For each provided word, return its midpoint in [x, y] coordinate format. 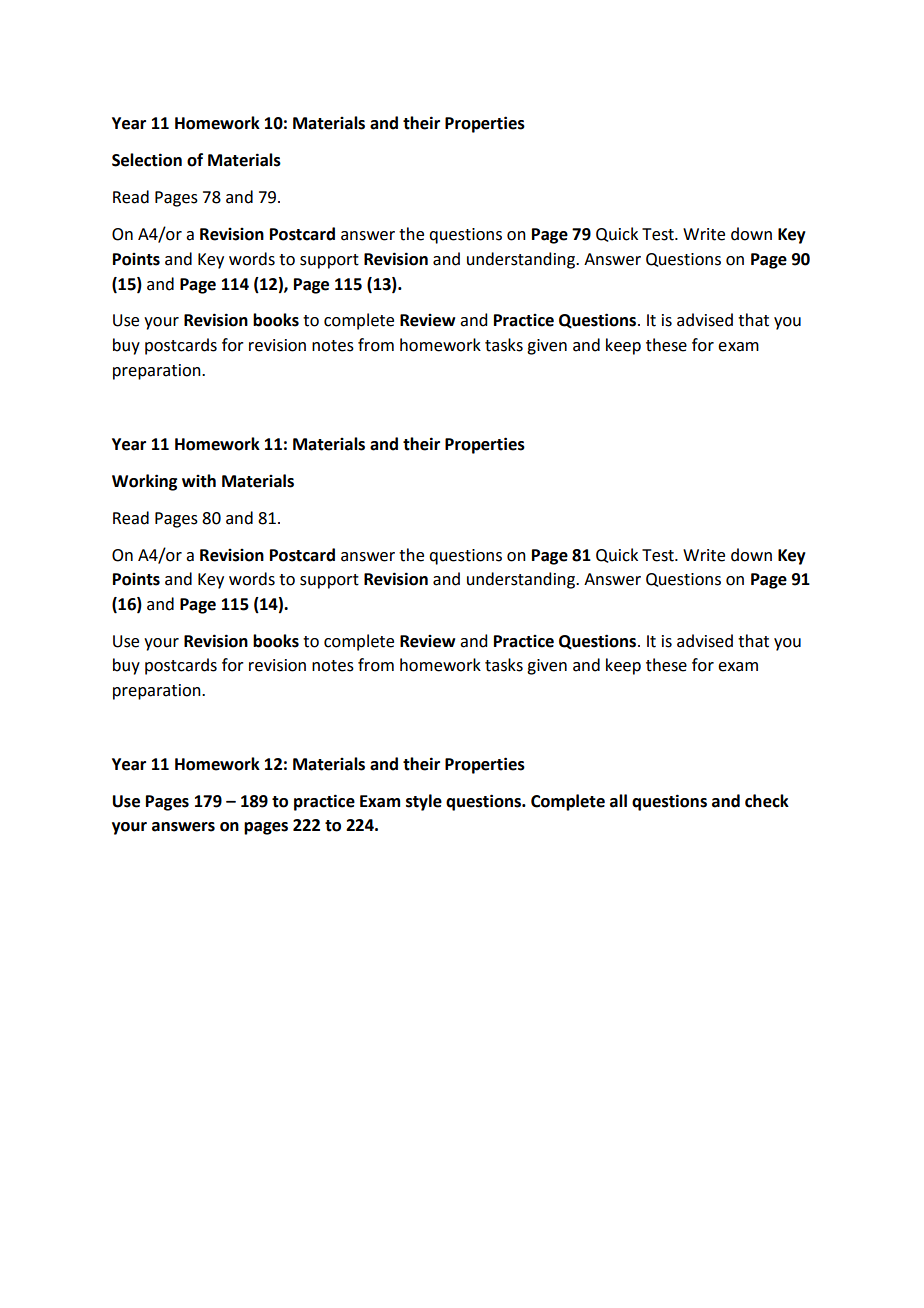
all [618, 801]
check [767, 801]
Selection [147, 160]
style [424, 802]
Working [144, 482]
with [199, 481]
